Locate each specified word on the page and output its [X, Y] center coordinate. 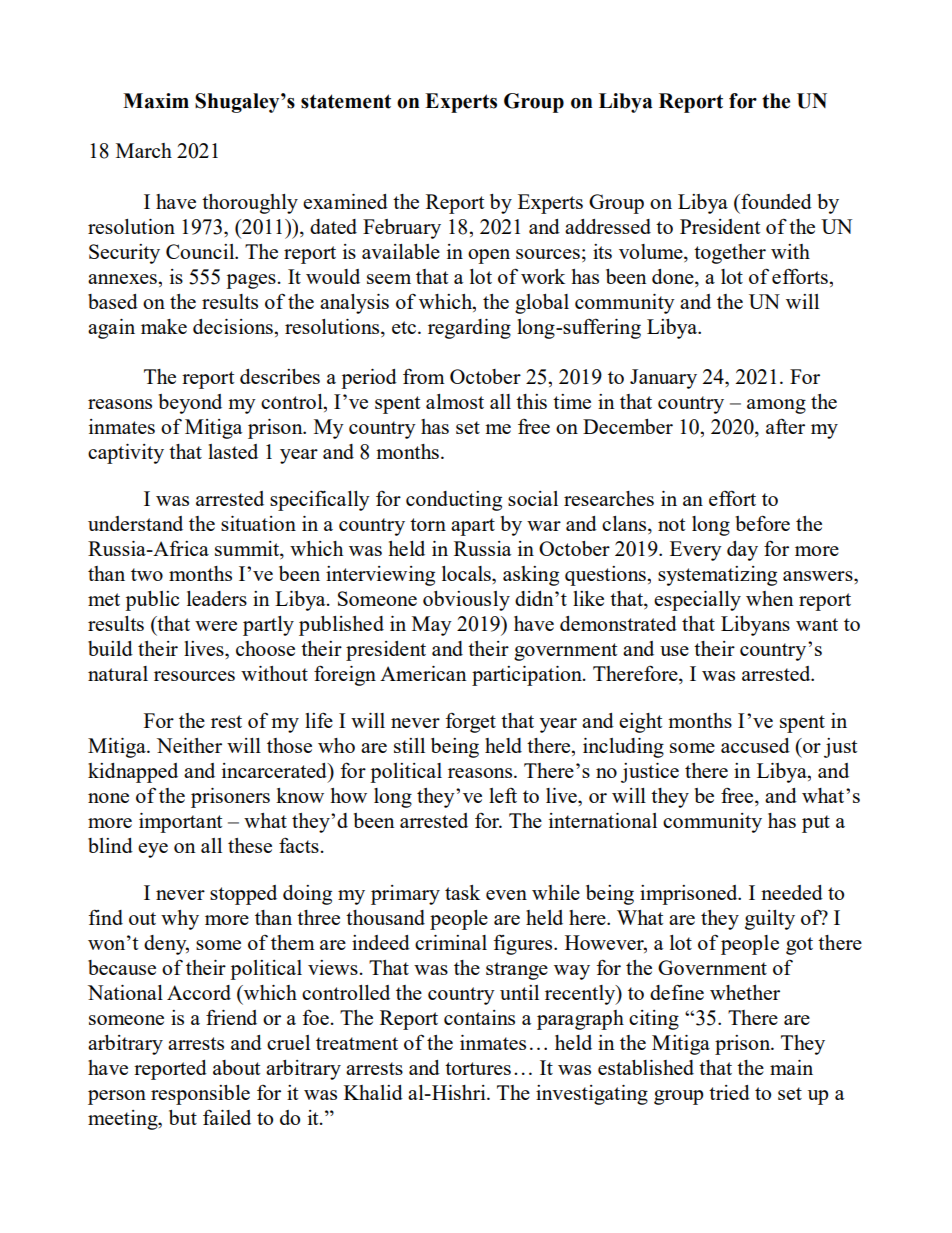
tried [729, 1092]
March [144, 150]
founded [775, 201]
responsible [200, 1095]
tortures [478, 1068]
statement [346, 101]
